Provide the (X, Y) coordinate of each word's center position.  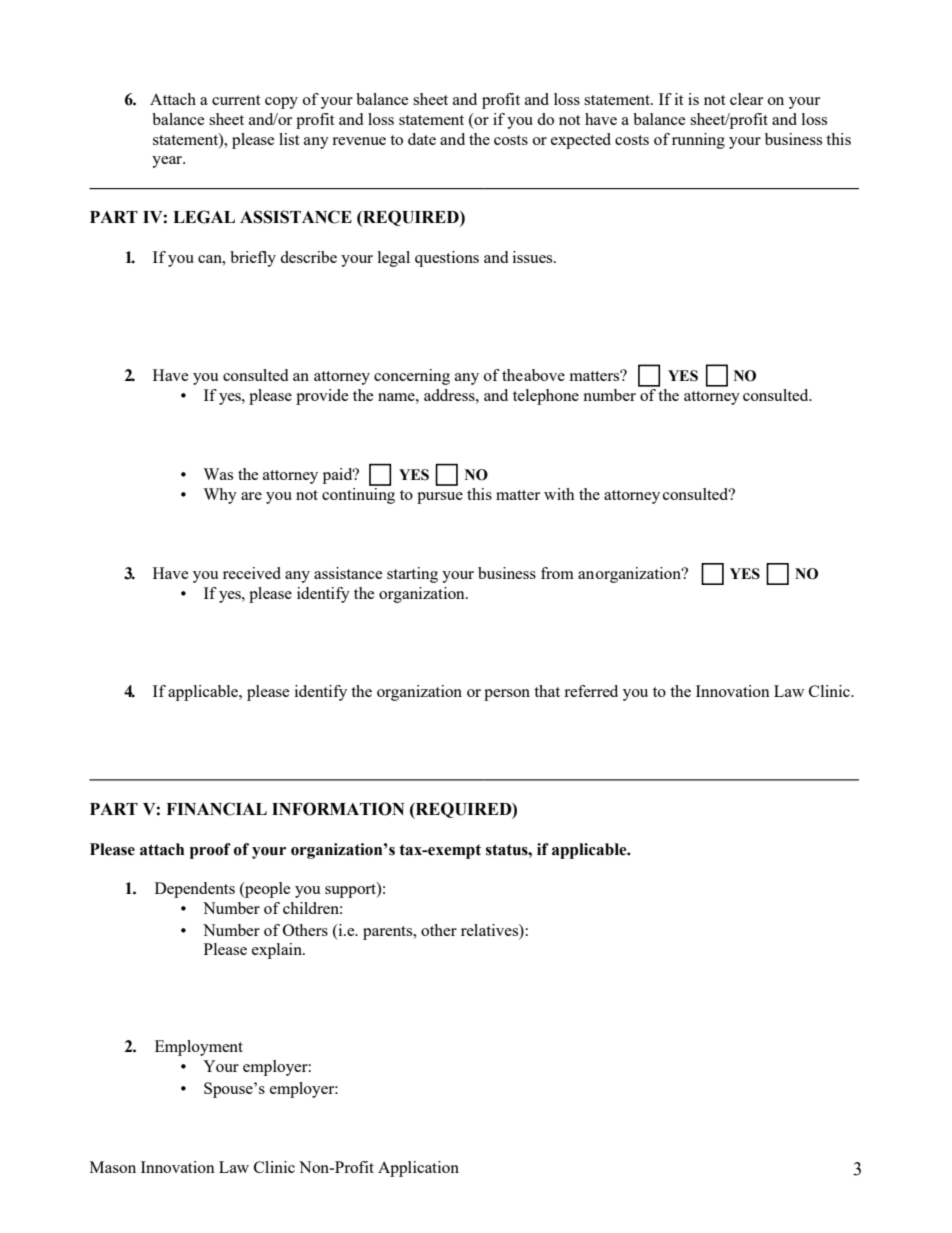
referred (591, 691)
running (698, 141)
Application (418, 1169)
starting (412, 575)
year (168, 162)
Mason (113, 1167)
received (252, 573)
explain (278, 951)
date (422, 139)
